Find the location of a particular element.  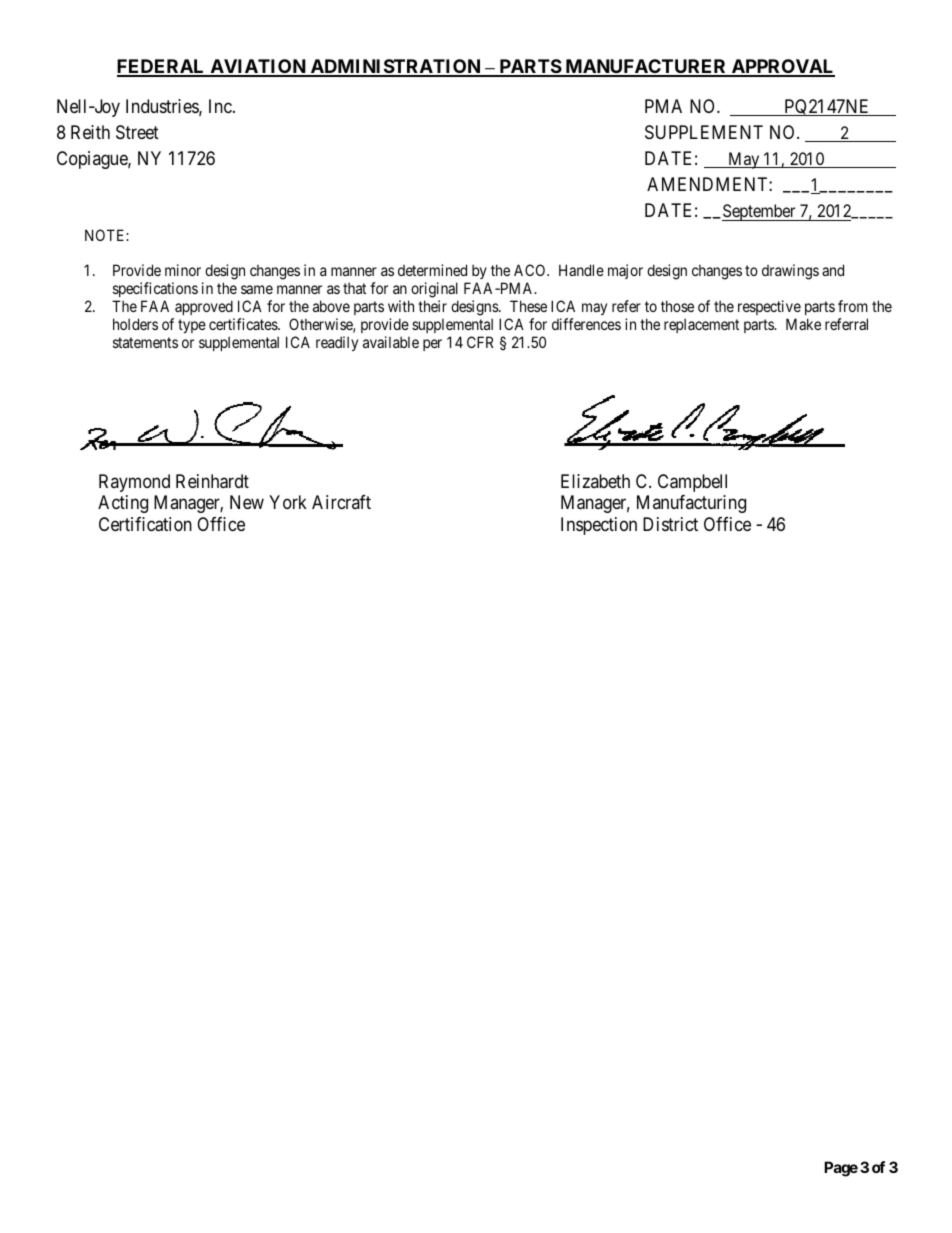

Inspection is located at coordinates (599, 526).
